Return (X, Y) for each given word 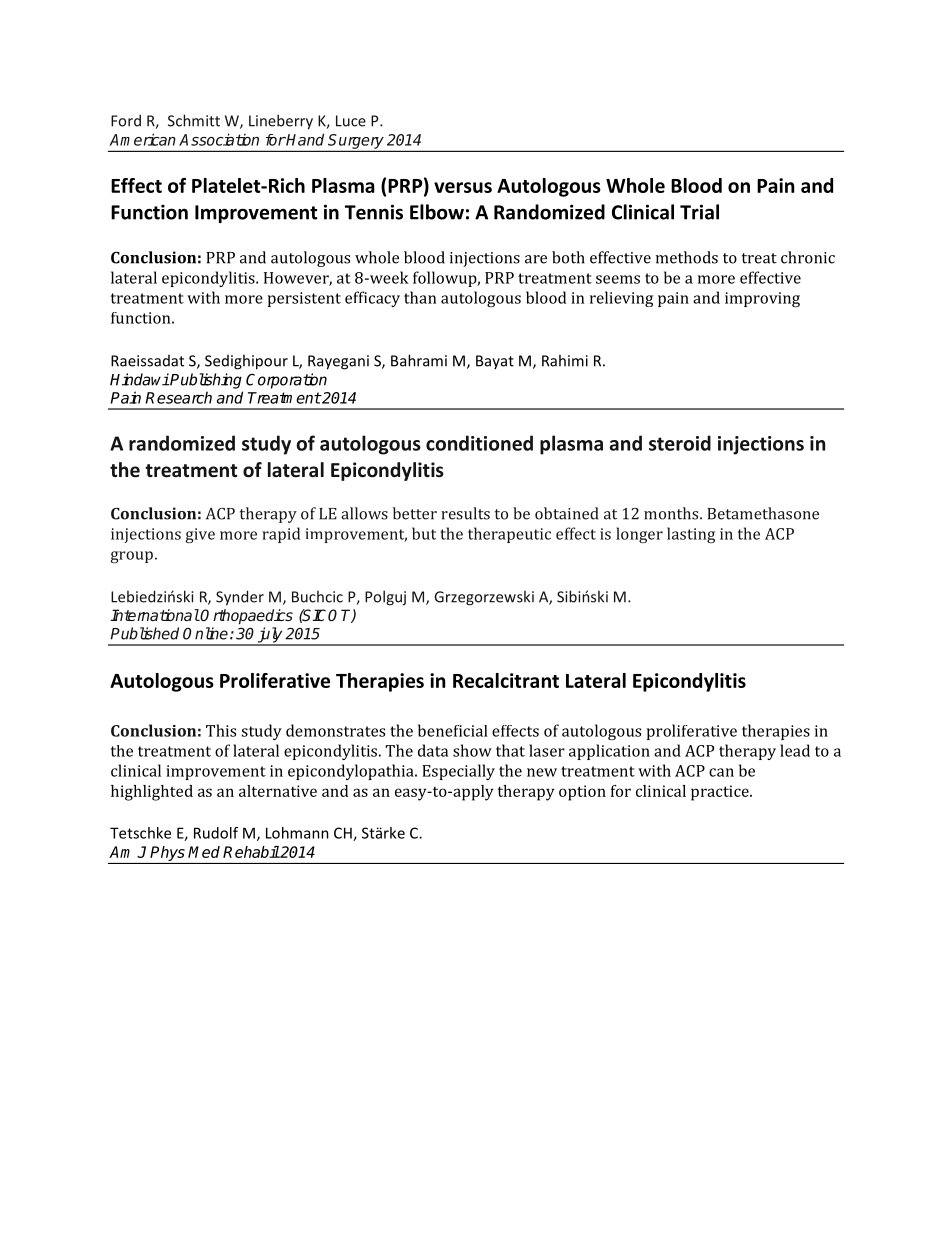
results (465, 513)
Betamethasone (763, 513)
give (200, 535)
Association (219, 139)
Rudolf (216, 833)
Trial (699, 212)
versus (463, 187)
